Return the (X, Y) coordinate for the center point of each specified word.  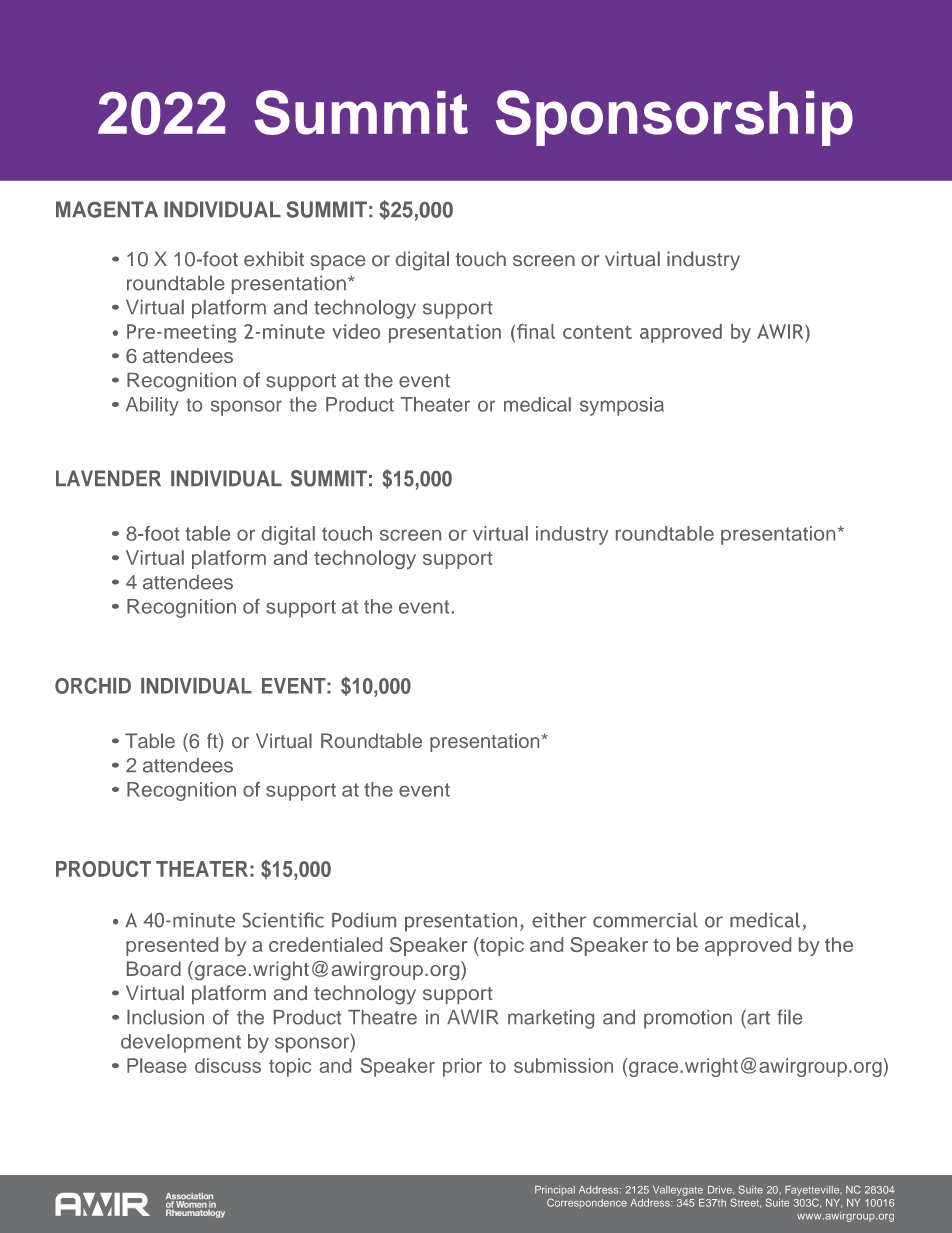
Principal (555, 1191)
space (337, 262)
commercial (645, 920)
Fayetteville (813, 1191)
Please (157, 1065)
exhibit (274, 258)
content (597, 332)
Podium (364, 920)
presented (172, 946)
